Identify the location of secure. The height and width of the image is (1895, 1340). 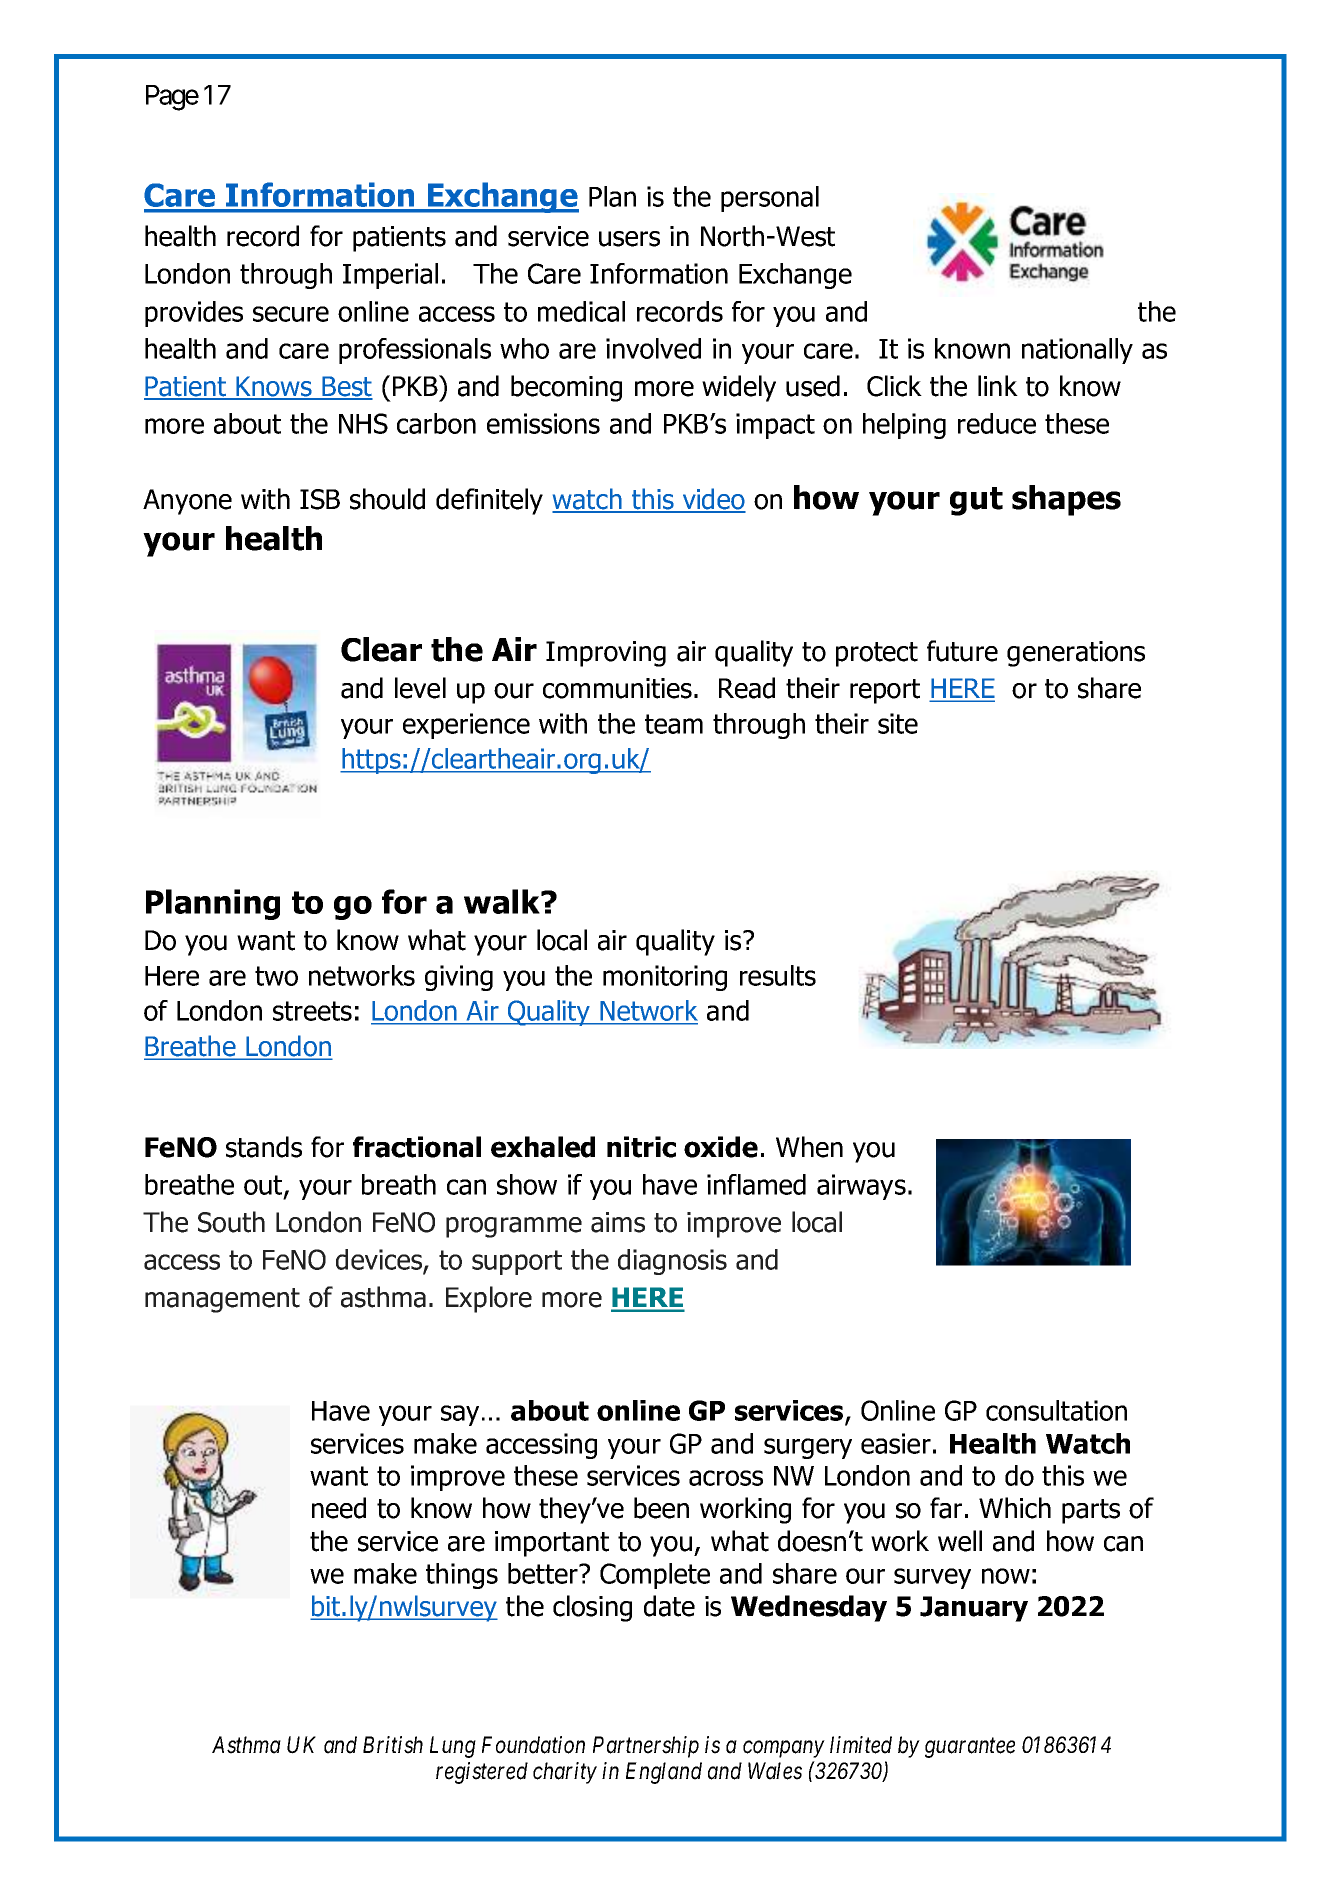
(291, 314).
